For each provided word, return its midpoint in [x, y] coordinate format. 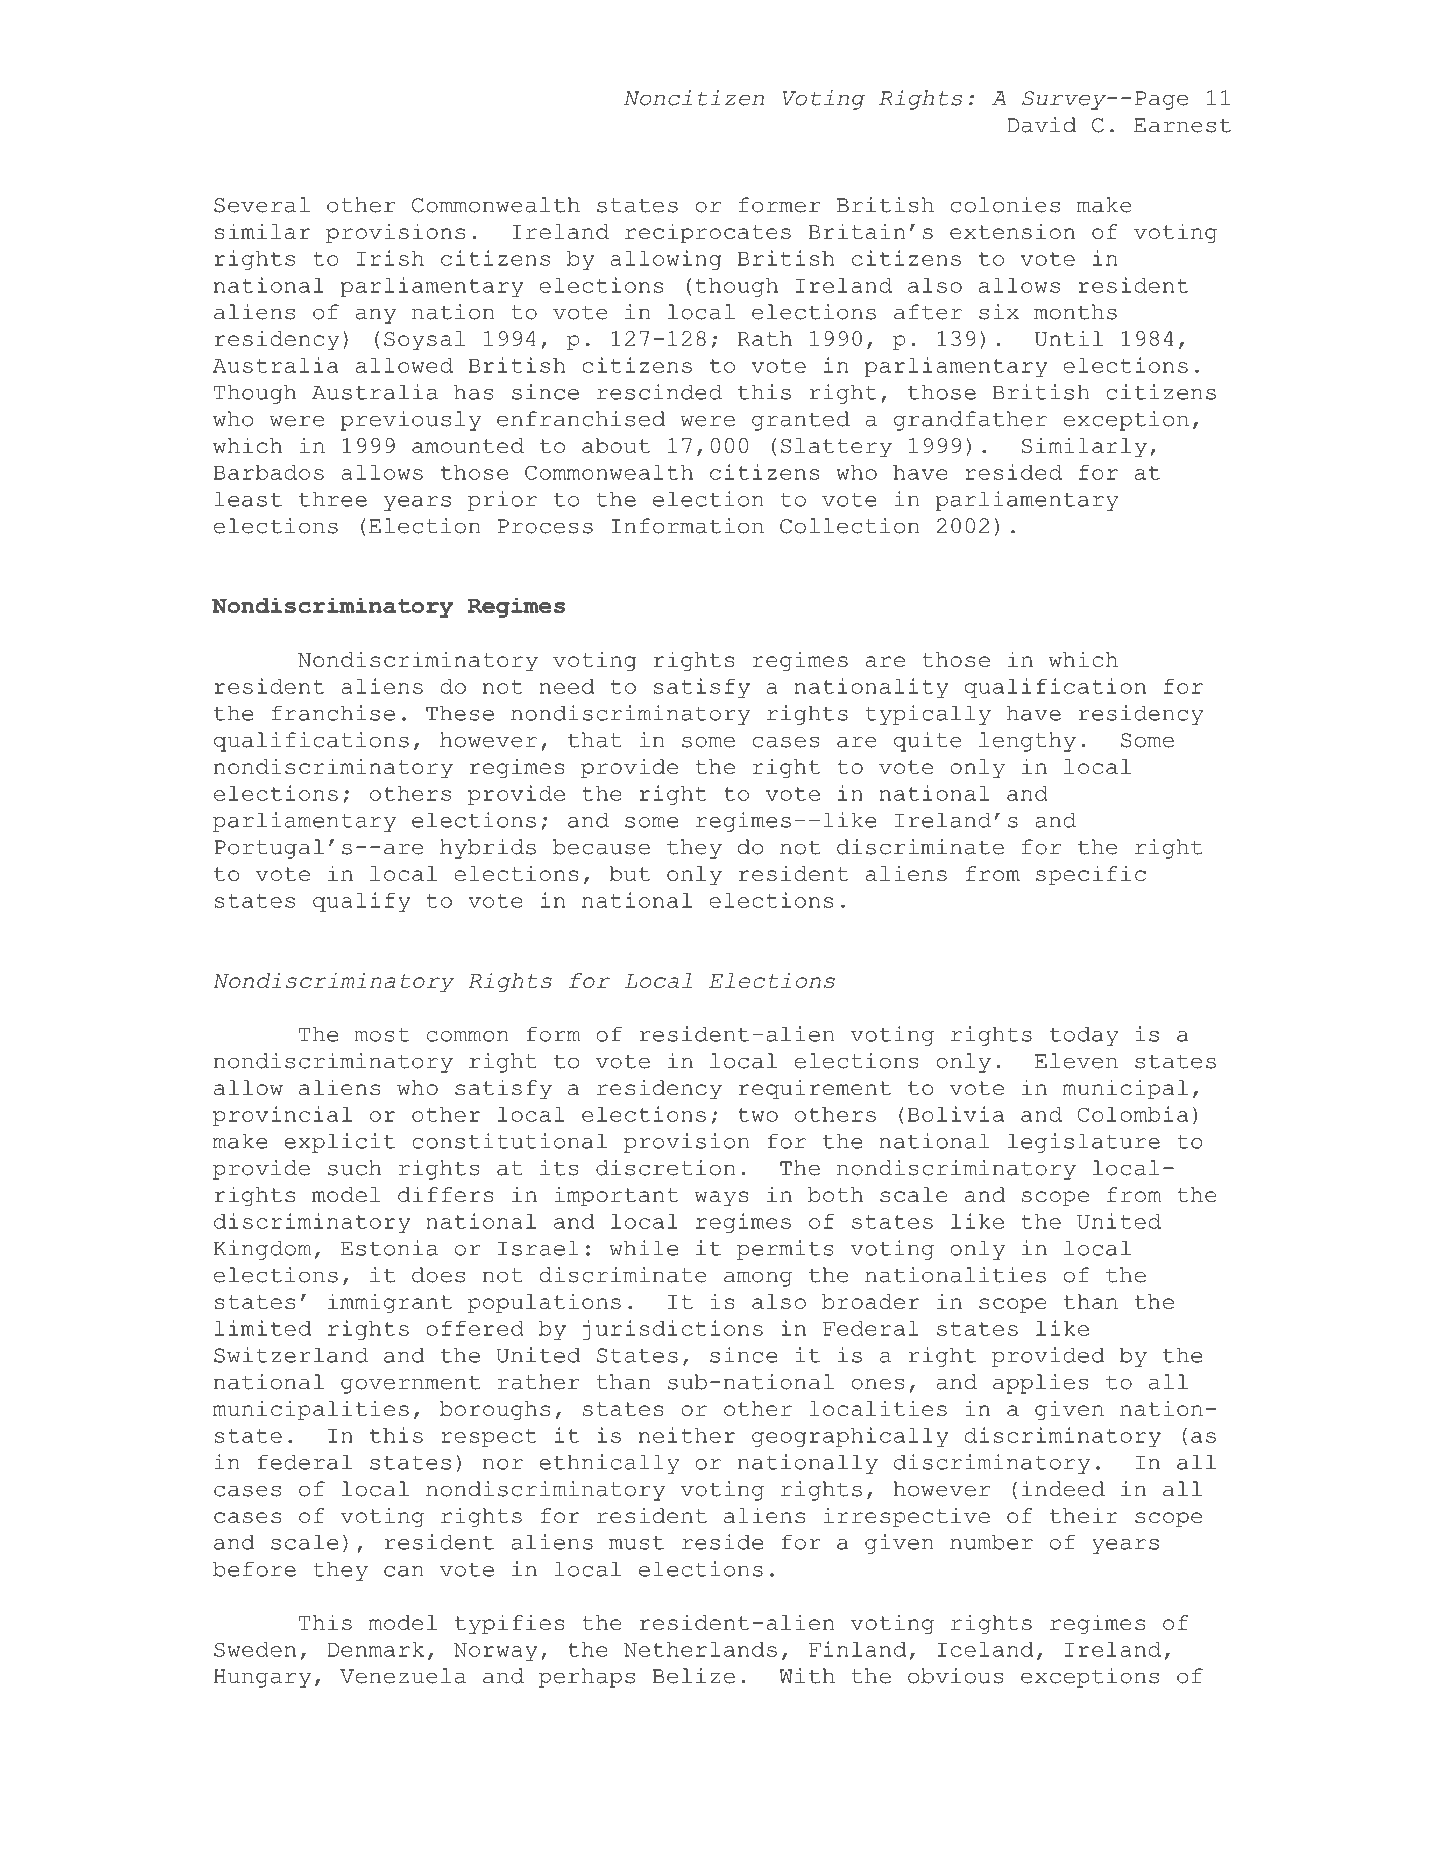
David [1041, 125]
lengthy [1027, 742]
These [460, 713]
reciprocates [708, 233]
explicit [339, 1143]
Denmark [375, 1649]
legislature [1084, 1143]
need [567, 686]
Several [262, 205]
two [758, 1115]
